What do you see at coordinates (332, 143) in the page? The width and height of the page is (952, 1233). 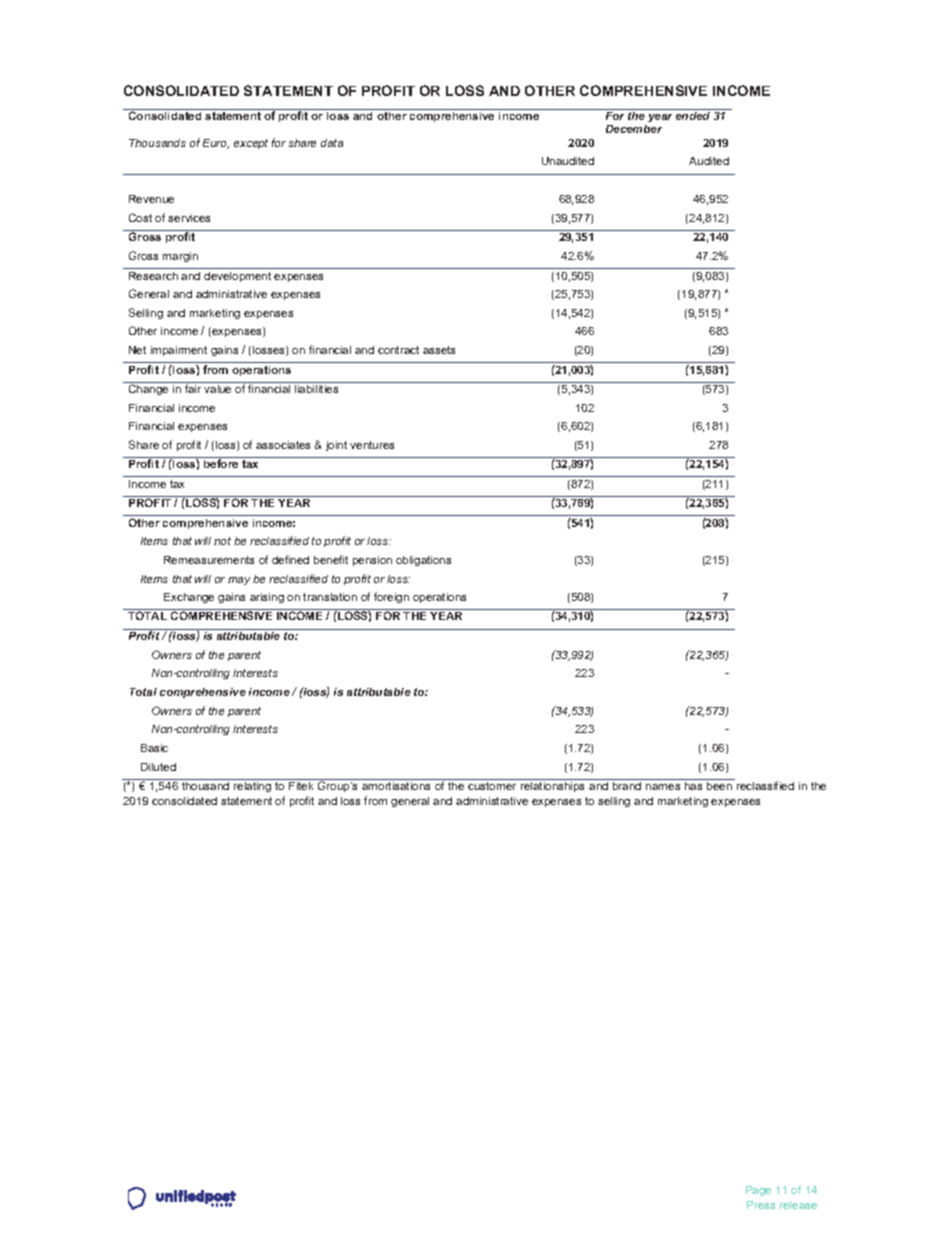 I see `data` at bounding box center [332, 143].
